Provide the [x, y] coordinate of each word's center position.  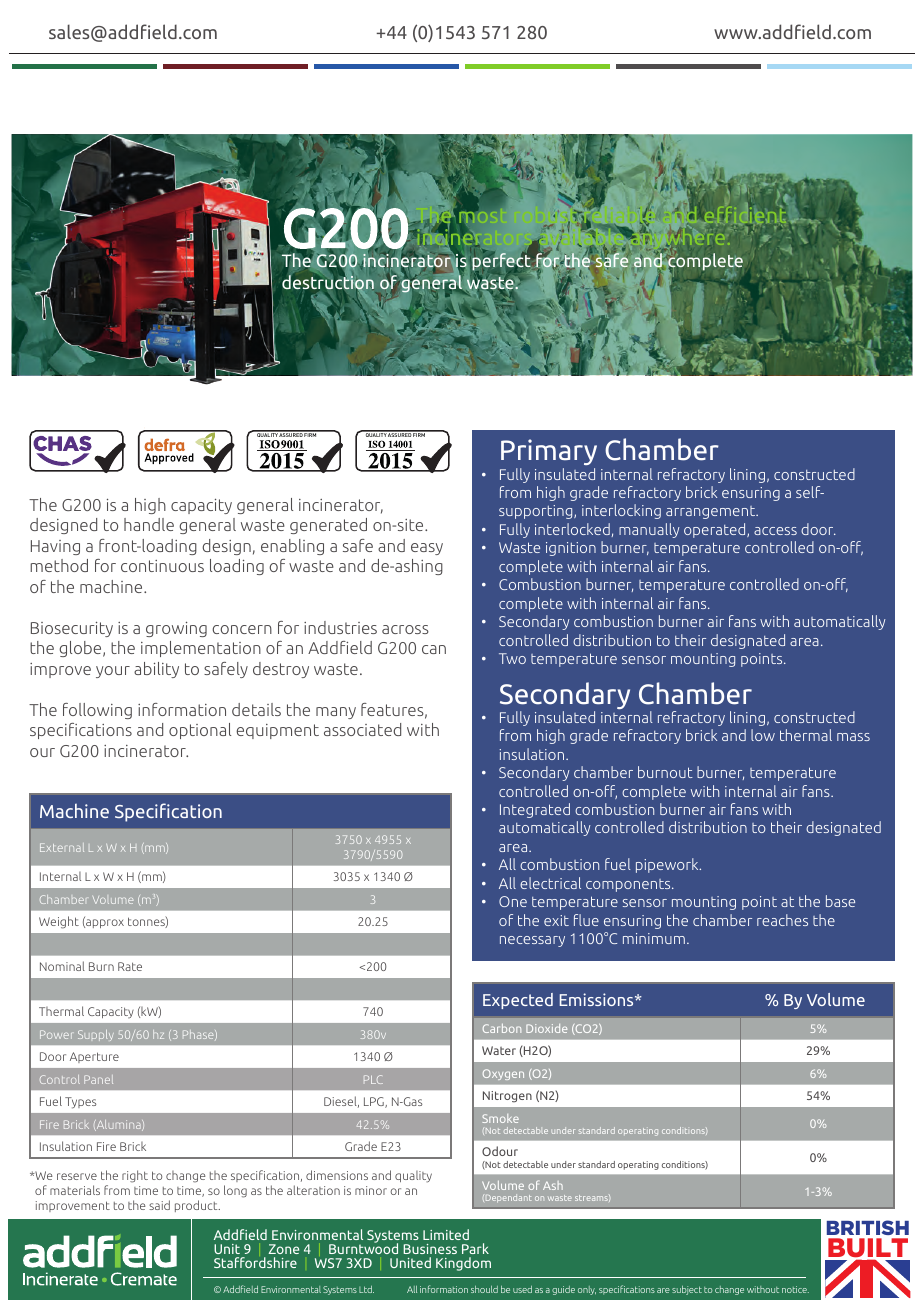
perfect [502, 262]
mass [853, 737]
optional [200, 731]
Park [475, 1248]
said [159, 1205]
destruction [328, 282]
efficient [744, 215]
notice [795, 1289]
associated [362, 729]
